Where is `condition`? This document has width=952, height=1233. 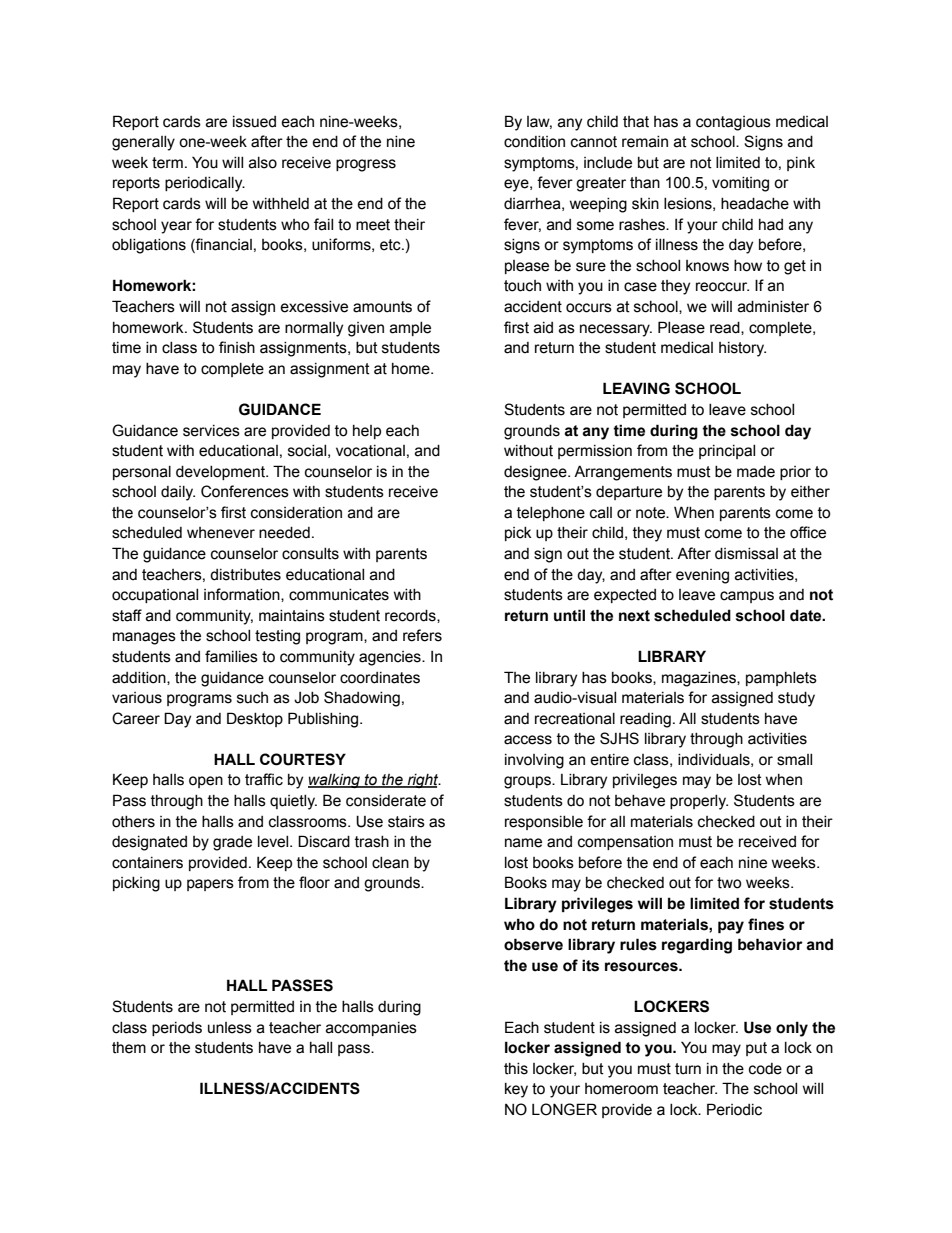
condition is located at coordinates (534, 142).
